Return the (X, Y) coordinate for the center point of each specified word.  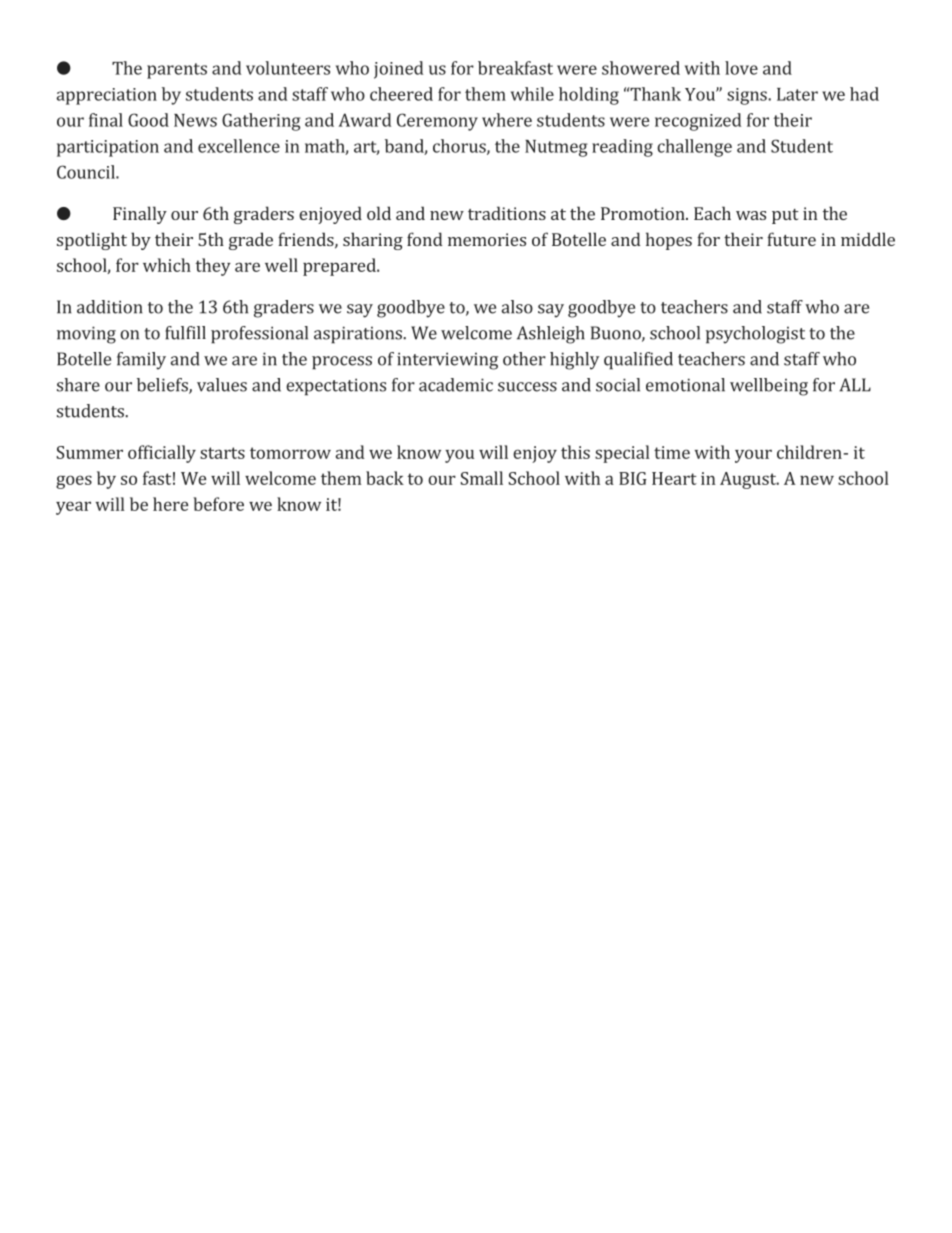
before (218, 504)
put (785, 216)
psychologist (755, 335)
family (141, 361)
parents (177, 71)
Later (797, 94)
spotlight (92, 241)
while (532, 94)
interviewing (447, 361)
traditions (507, 213)
